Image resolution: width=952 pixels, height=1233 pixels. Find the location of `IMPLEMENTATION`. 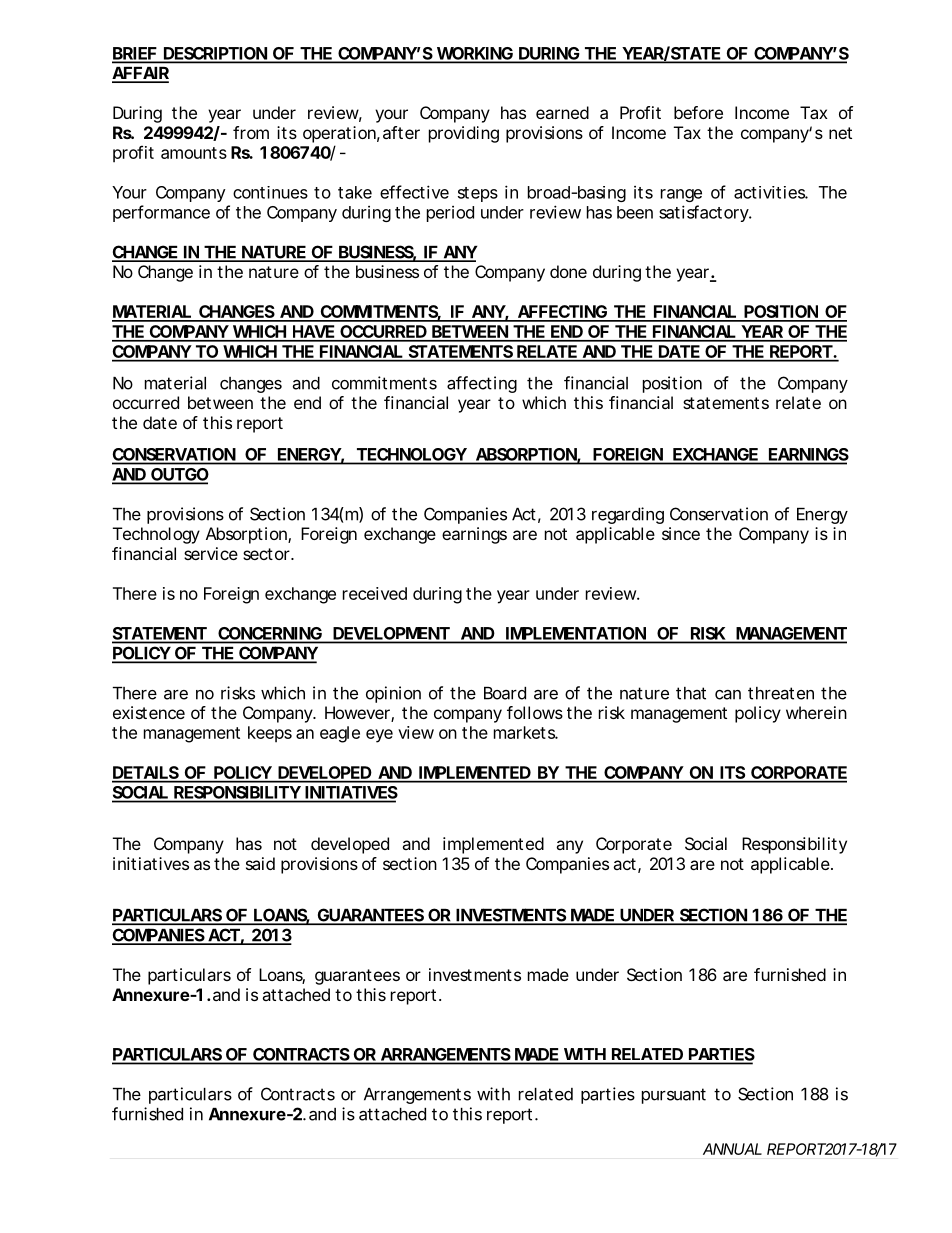

IMPLEMENTATION is located at coordinates (575, 634).
